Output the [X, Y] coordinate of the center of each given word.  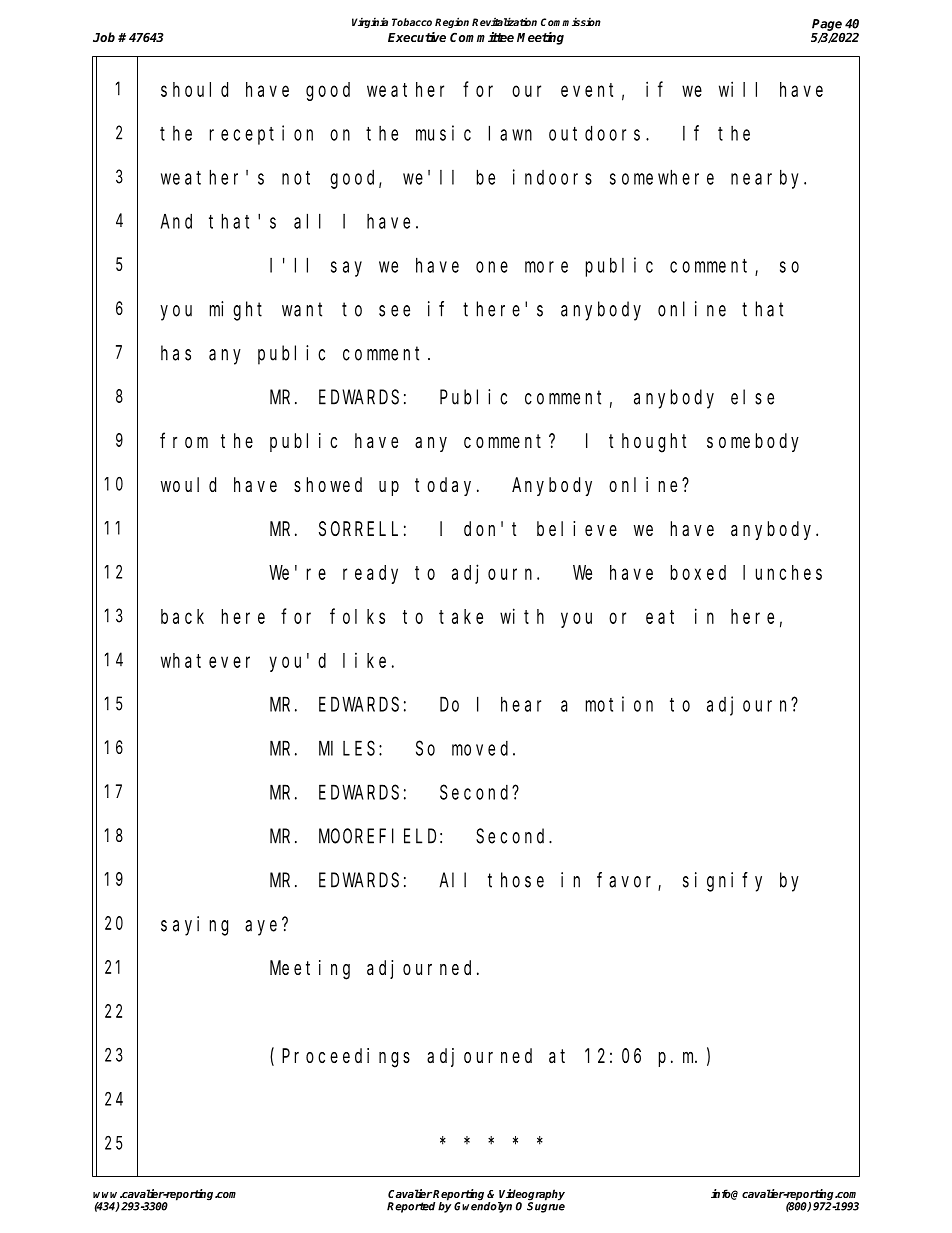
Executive [417, 37]
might [236, 311]
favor [628, 881]
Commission [571, 22]
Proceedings [346, 1058]
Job [104, 37]
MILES [349, 748]
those [516, 880]
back [182, 616]
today [446, 486]
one [492, 267]
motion [619, 704]
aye [264, 928]
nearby [768, 179]
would [188, 484]
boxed [698, 572]
